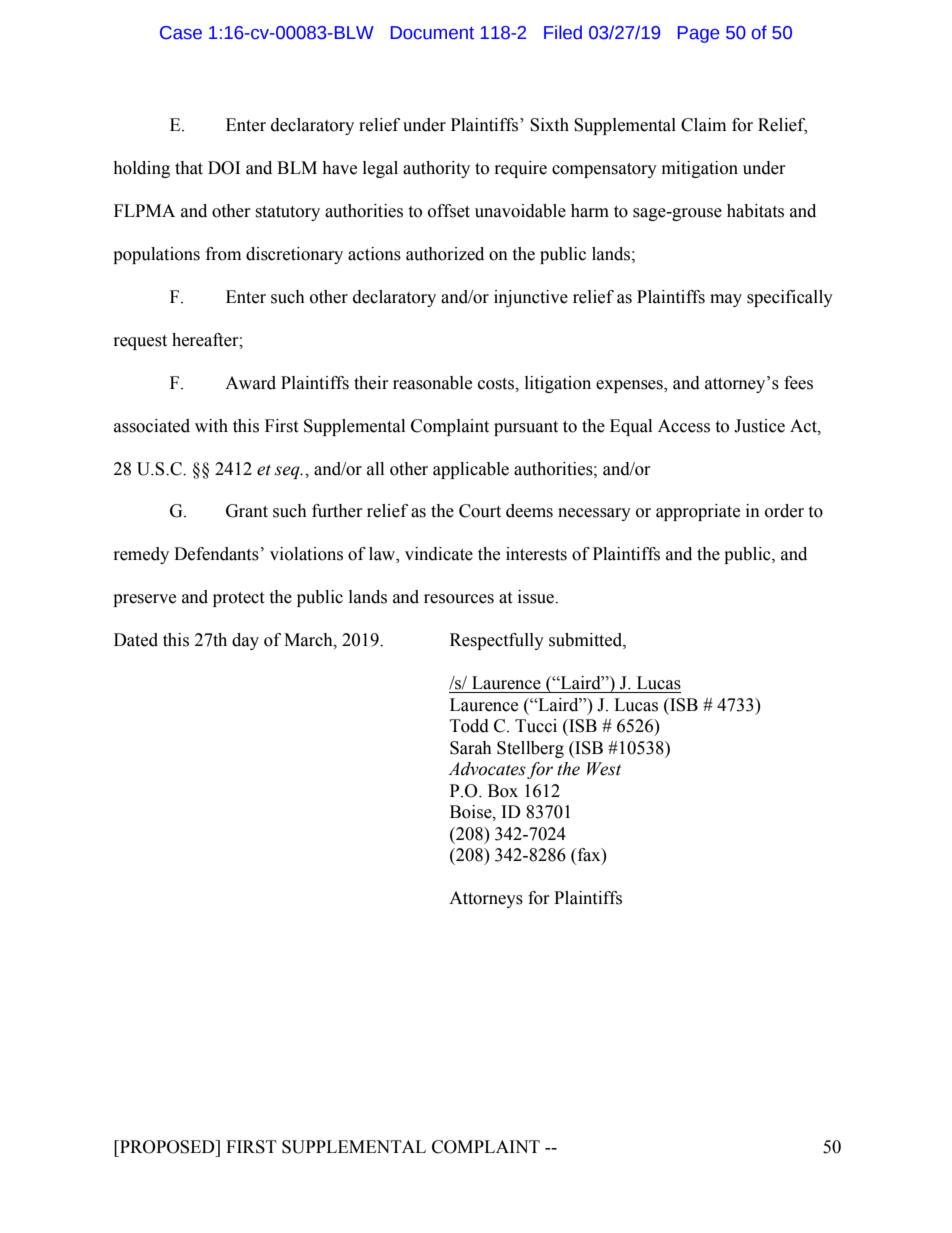 Image resolution: width=952 pixels, height=1233 pixels. What do you see at coordinates (238, 599) in the screenshot?
I see `protect` at bounding box center [238, 599].
